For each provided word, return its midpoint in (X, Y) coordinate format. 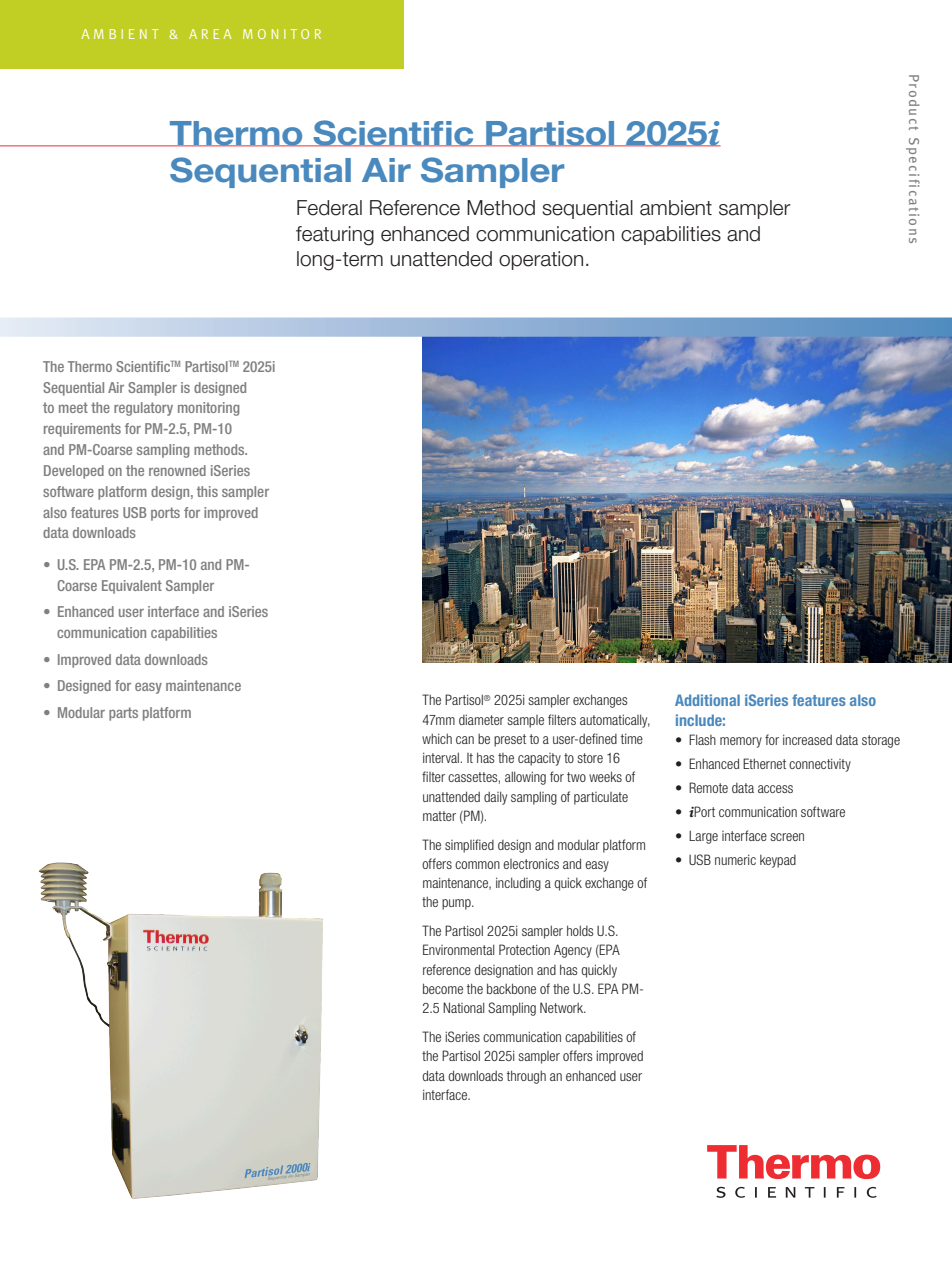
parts (123, 714)
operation (541, 260)
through (526, 1077)
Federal (329, 208)
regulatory (143, 409)
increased (807, 739)
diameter (481, 719)
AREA (210, 34)
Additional (707, 700)
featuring (335, 236)
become (443, 988)
